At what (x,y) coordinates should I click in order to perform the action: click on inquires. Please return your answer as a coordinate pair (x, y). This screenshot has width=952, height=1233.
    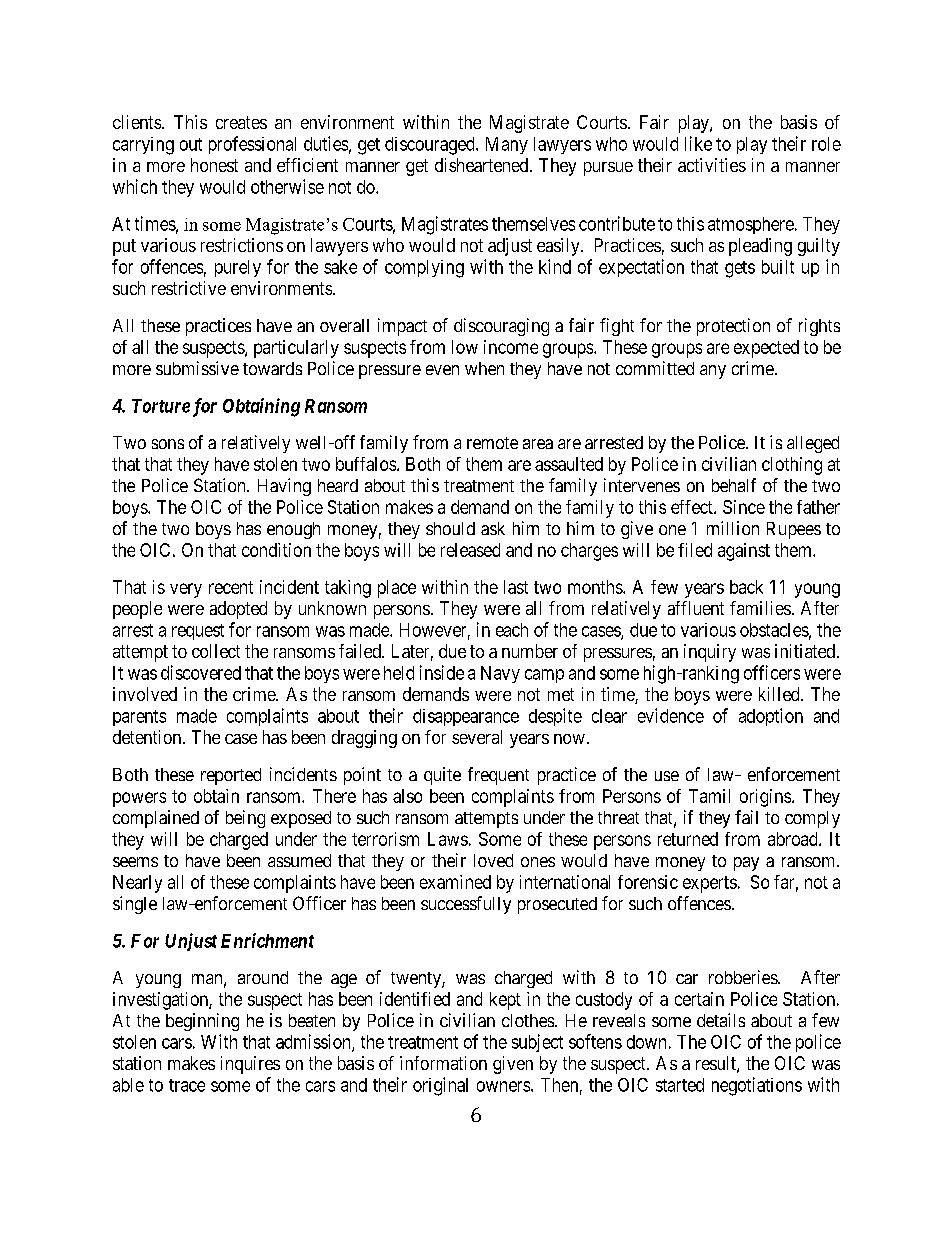
    Looking at the image, I should click on (250, 1065).
